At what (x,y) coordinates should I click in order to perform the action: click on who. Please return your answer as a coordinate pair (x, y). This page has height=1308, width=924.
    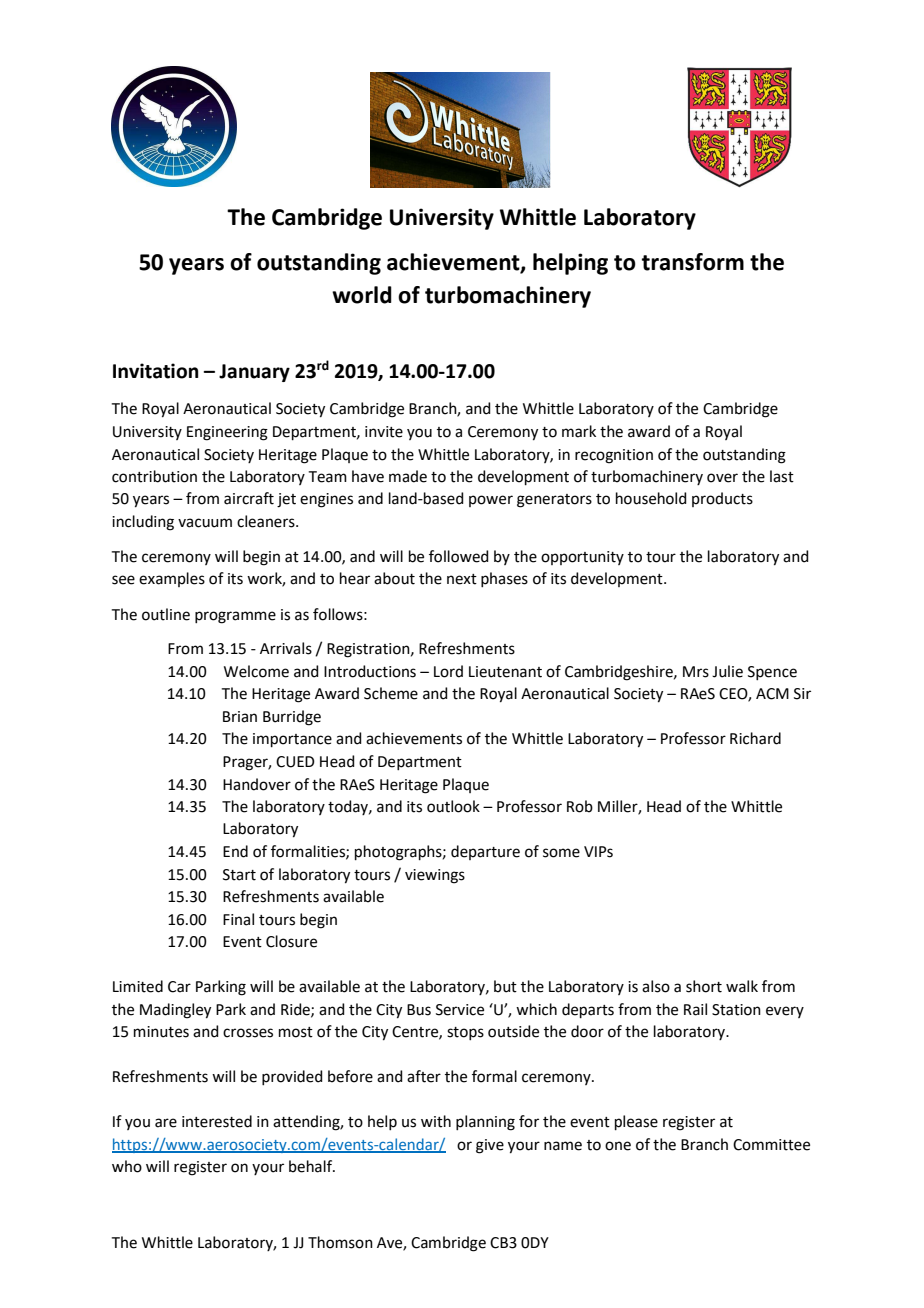
    Looking at the image, I should click on (127, 1166).
